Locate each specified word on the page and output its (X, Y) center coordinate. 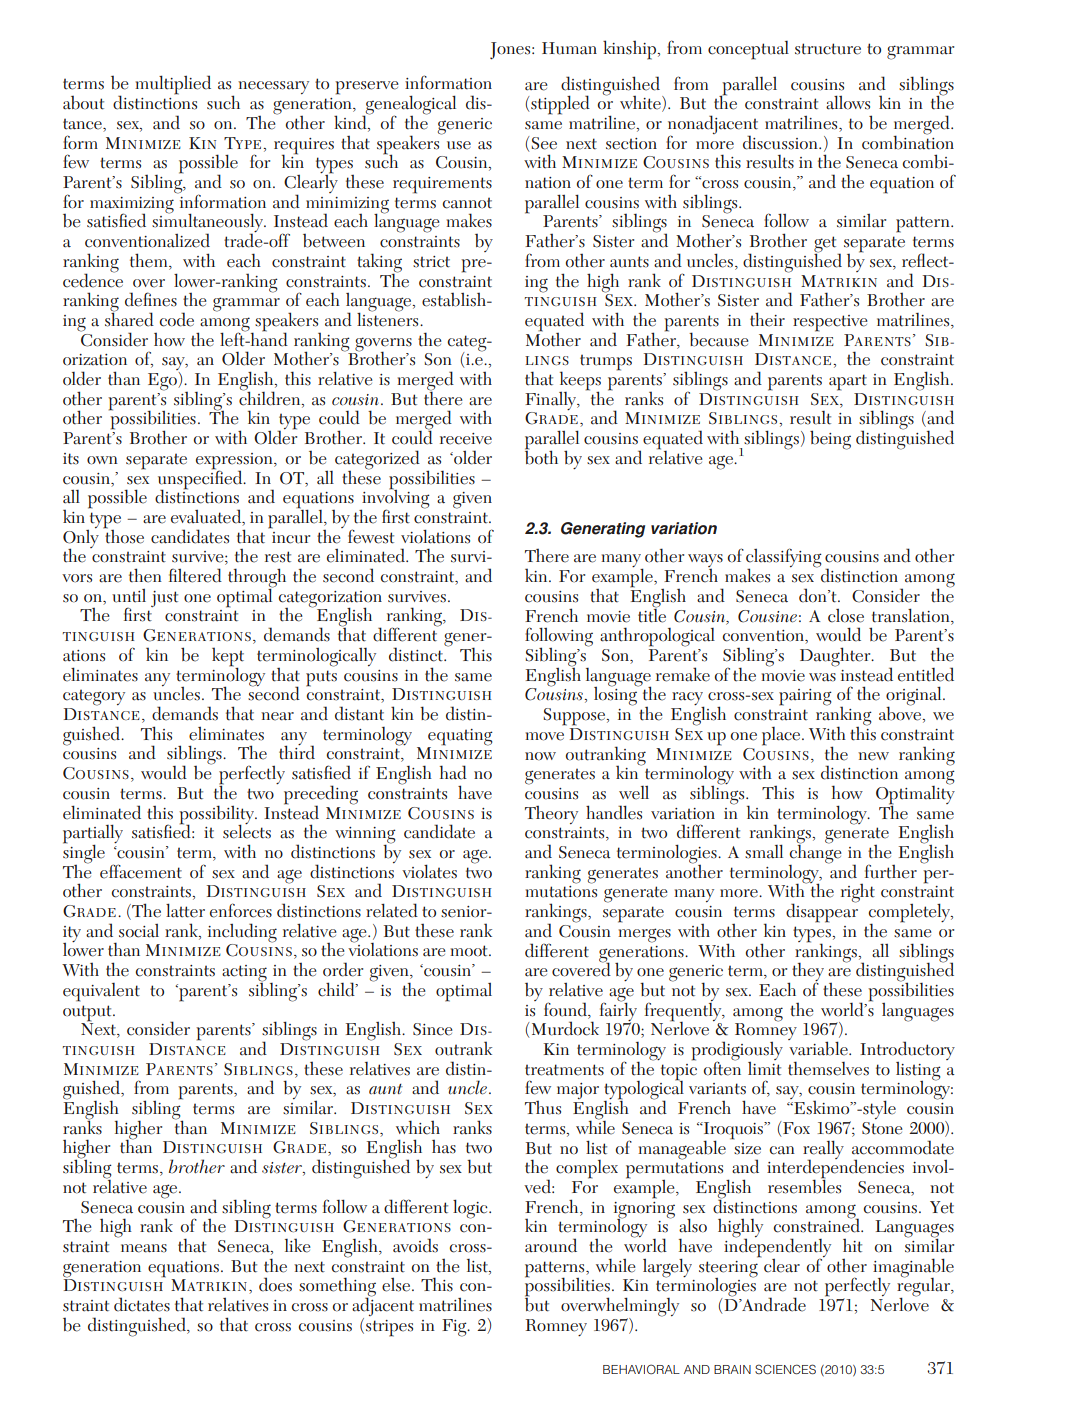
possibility (217, 815)
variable (819, 1047)
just (164, 599)
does (275, 1284)
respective (830, 323)
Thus (543, 1108)
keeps (580, 382)
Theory (551, 815)
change (815, 854)
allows (848, 102)
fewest (371, 536)
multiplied (173, 85)
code (176, 319)
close (846, 616)
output (88, 1013)
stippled (560, 105)
